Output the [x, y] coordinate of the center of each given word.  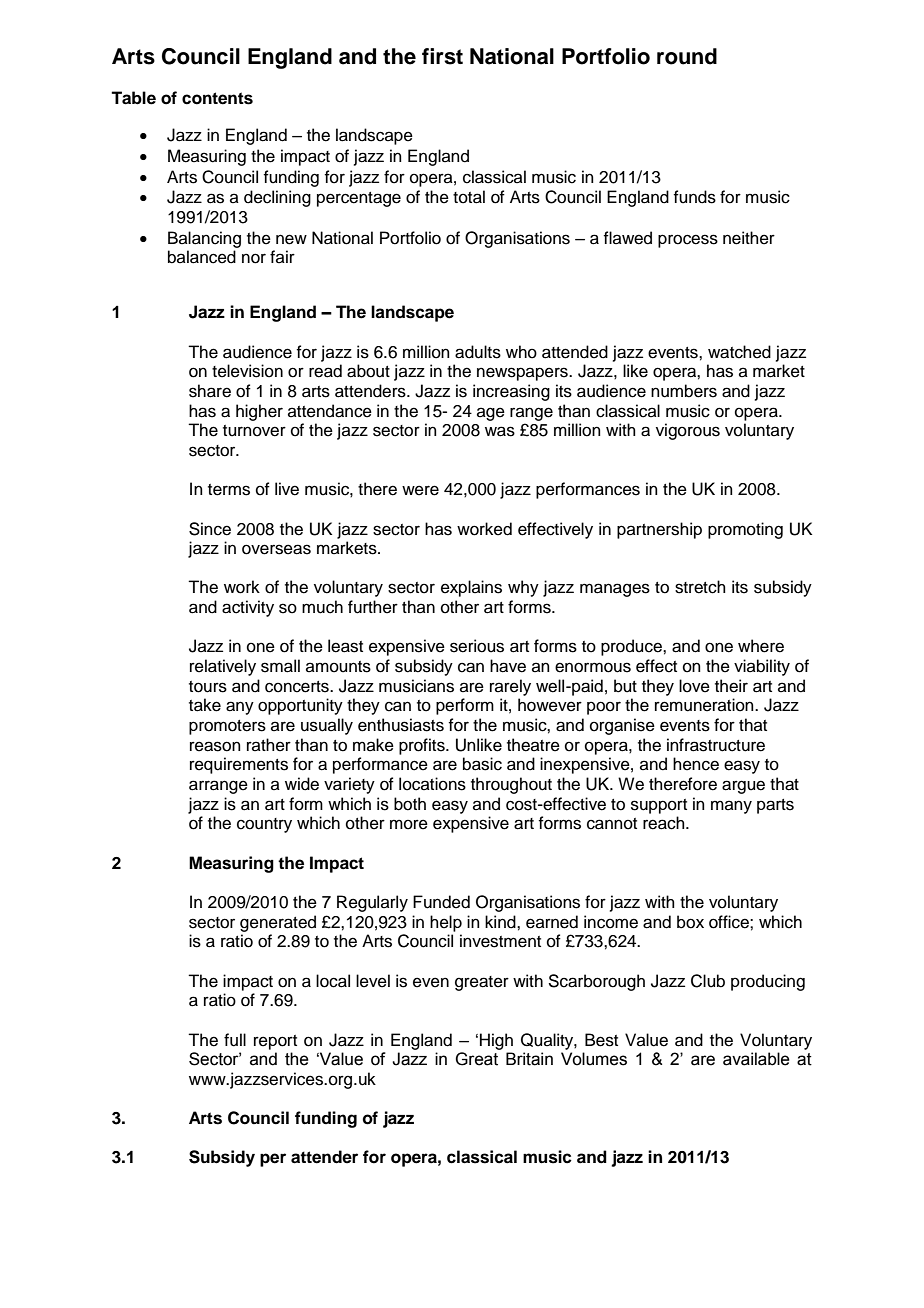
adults [478, 352]
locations [432, 784]
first [442, 56]
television [247, 371]
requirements [239, 765]
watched [739, 352]
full [235, 1040]
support [659, 806]
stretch [700, 587]
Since [210, 529]
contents [217, 98]
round [687, 56]
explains [471, 588]
